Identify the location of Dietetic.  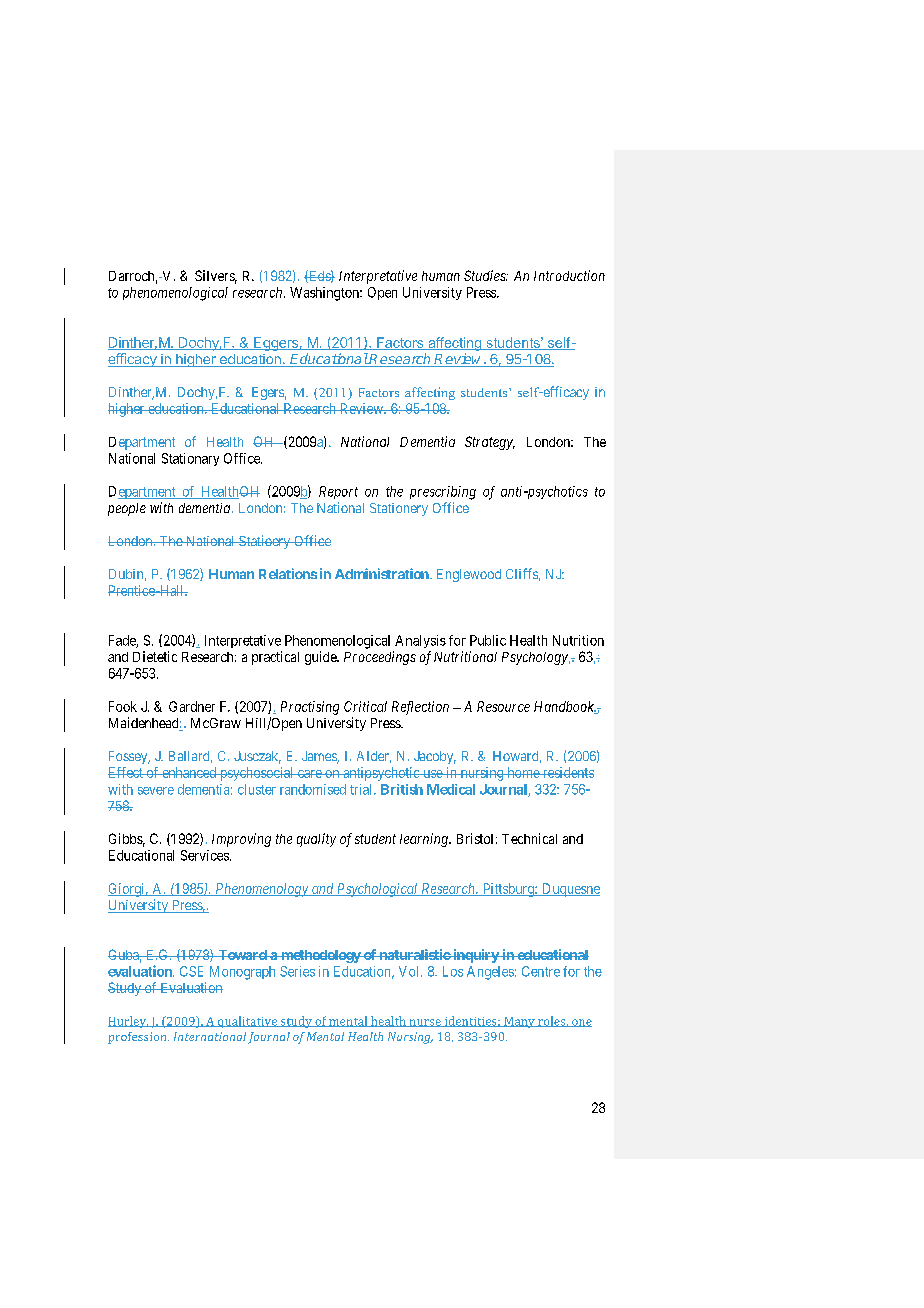
(155, 656).
